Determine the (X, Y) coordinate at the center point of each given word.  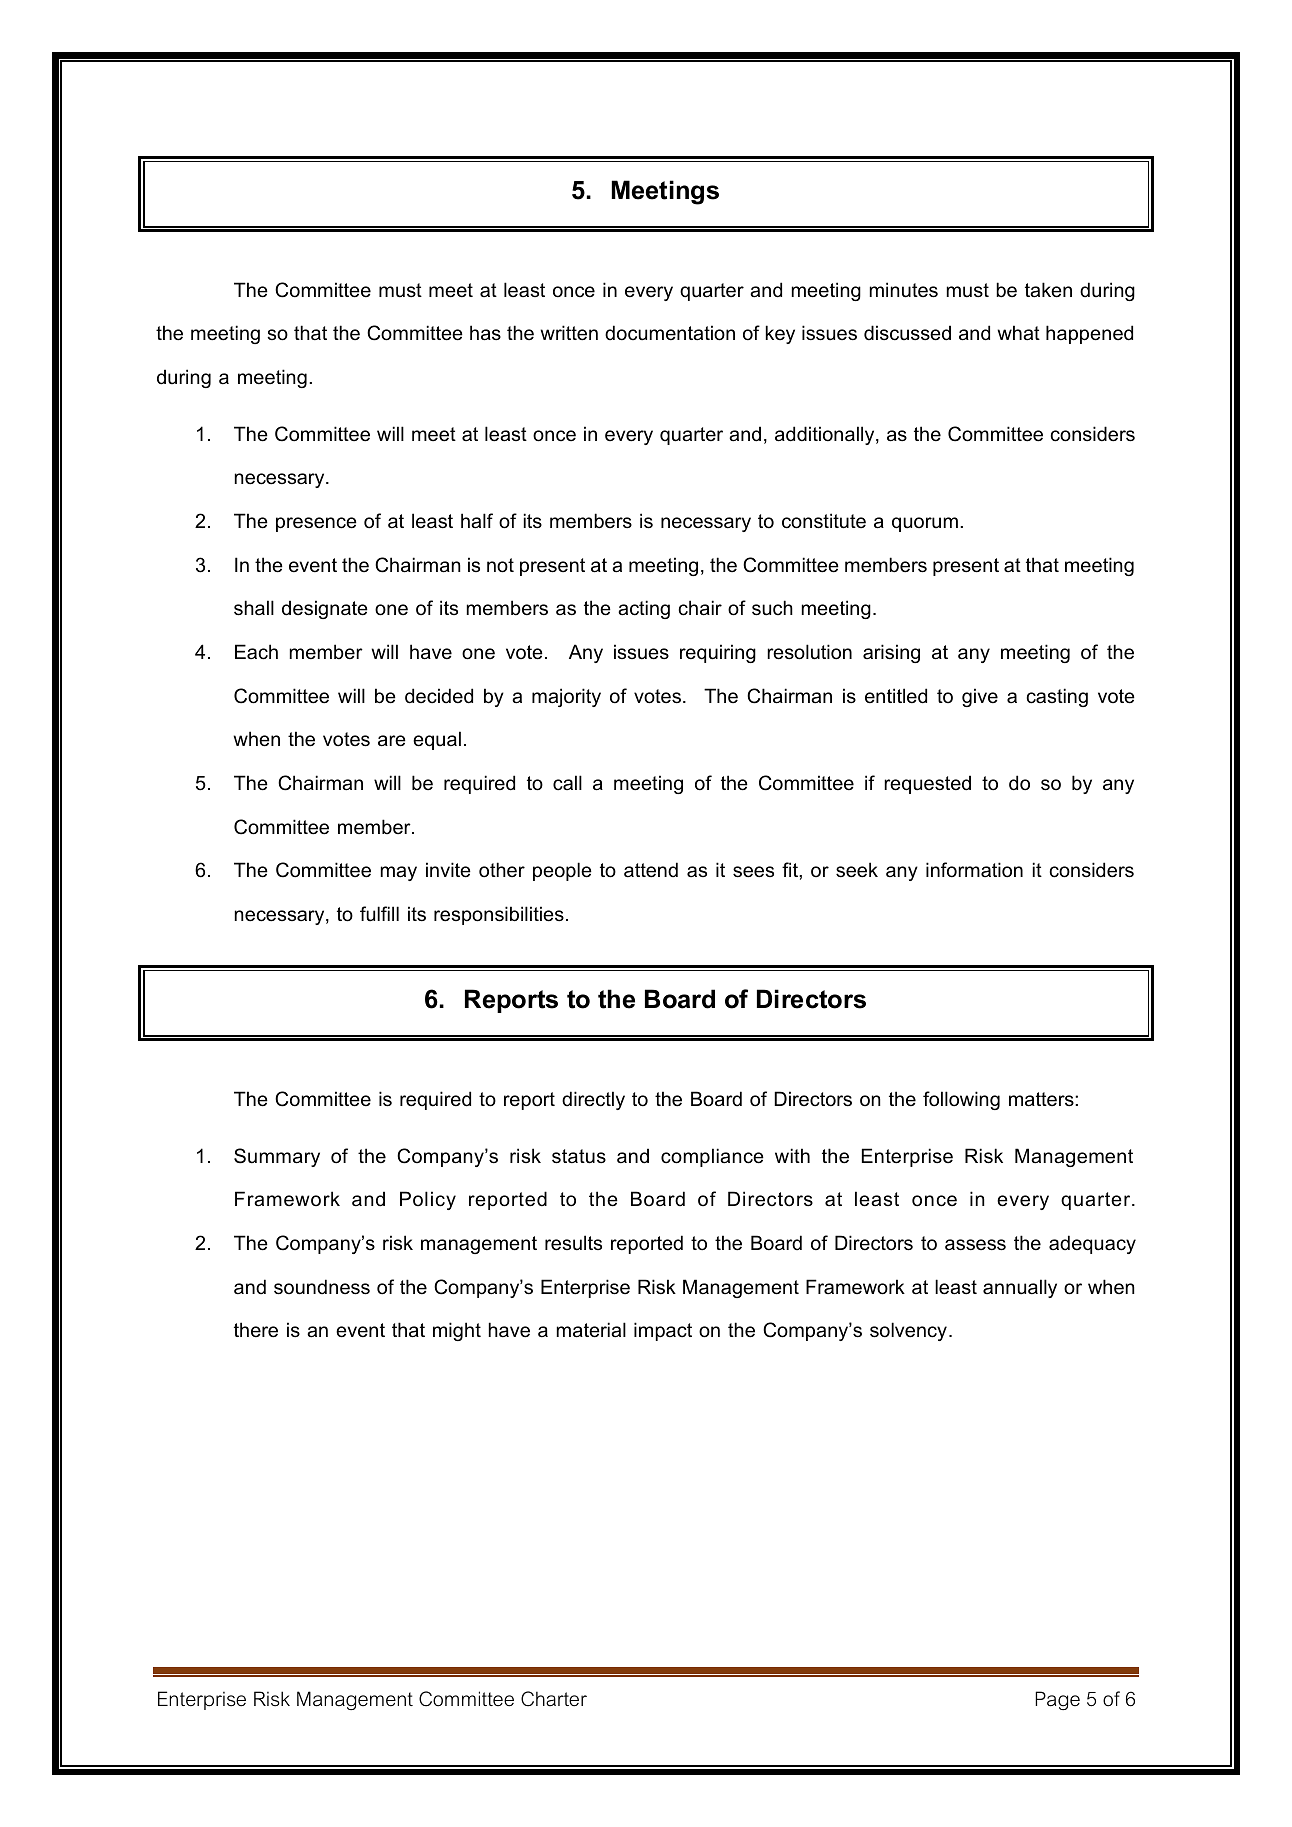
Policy (428, 1200)
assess (975, 1245)
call (567, 783)
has (485, 333)
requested (927, 784)
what (1018, 333)
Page (1057, 1700)
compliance (712, 1157)
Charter (554, 1699)
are (392, 741)
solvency (908, 1331)
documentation (670, 333)
